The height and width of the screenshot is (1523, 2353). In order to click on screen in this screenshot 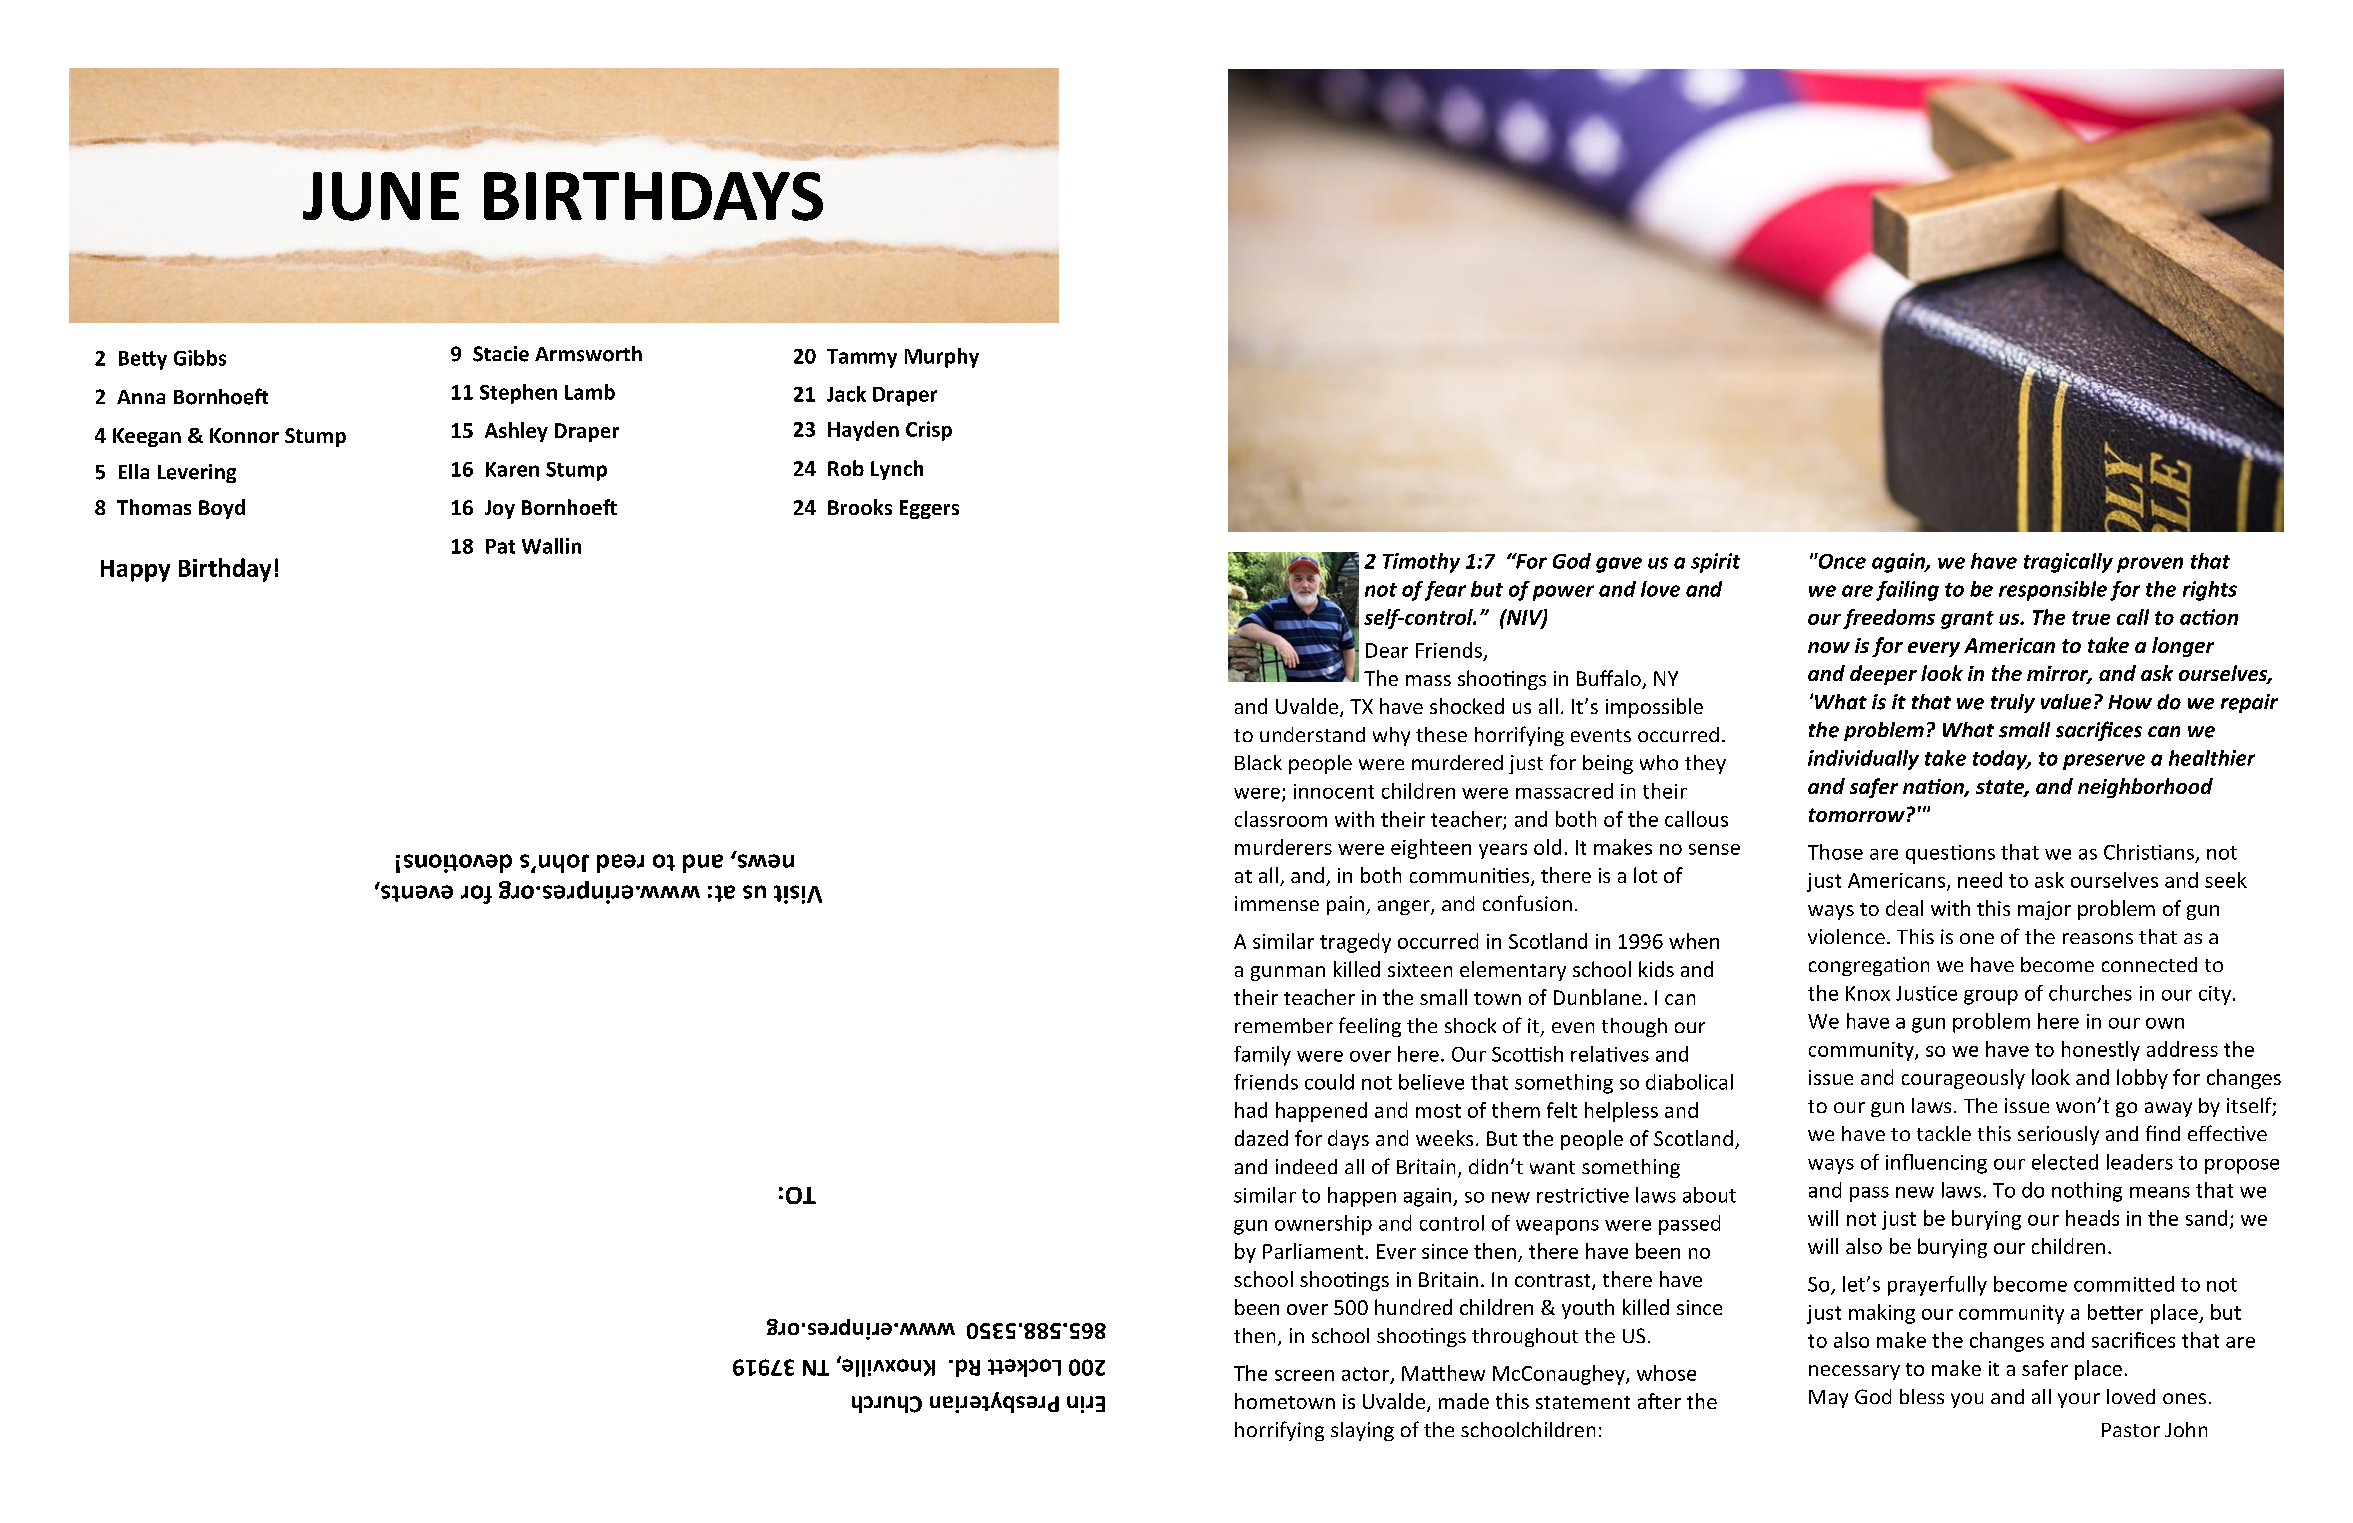, I will do `click(1304, 1375)`.
